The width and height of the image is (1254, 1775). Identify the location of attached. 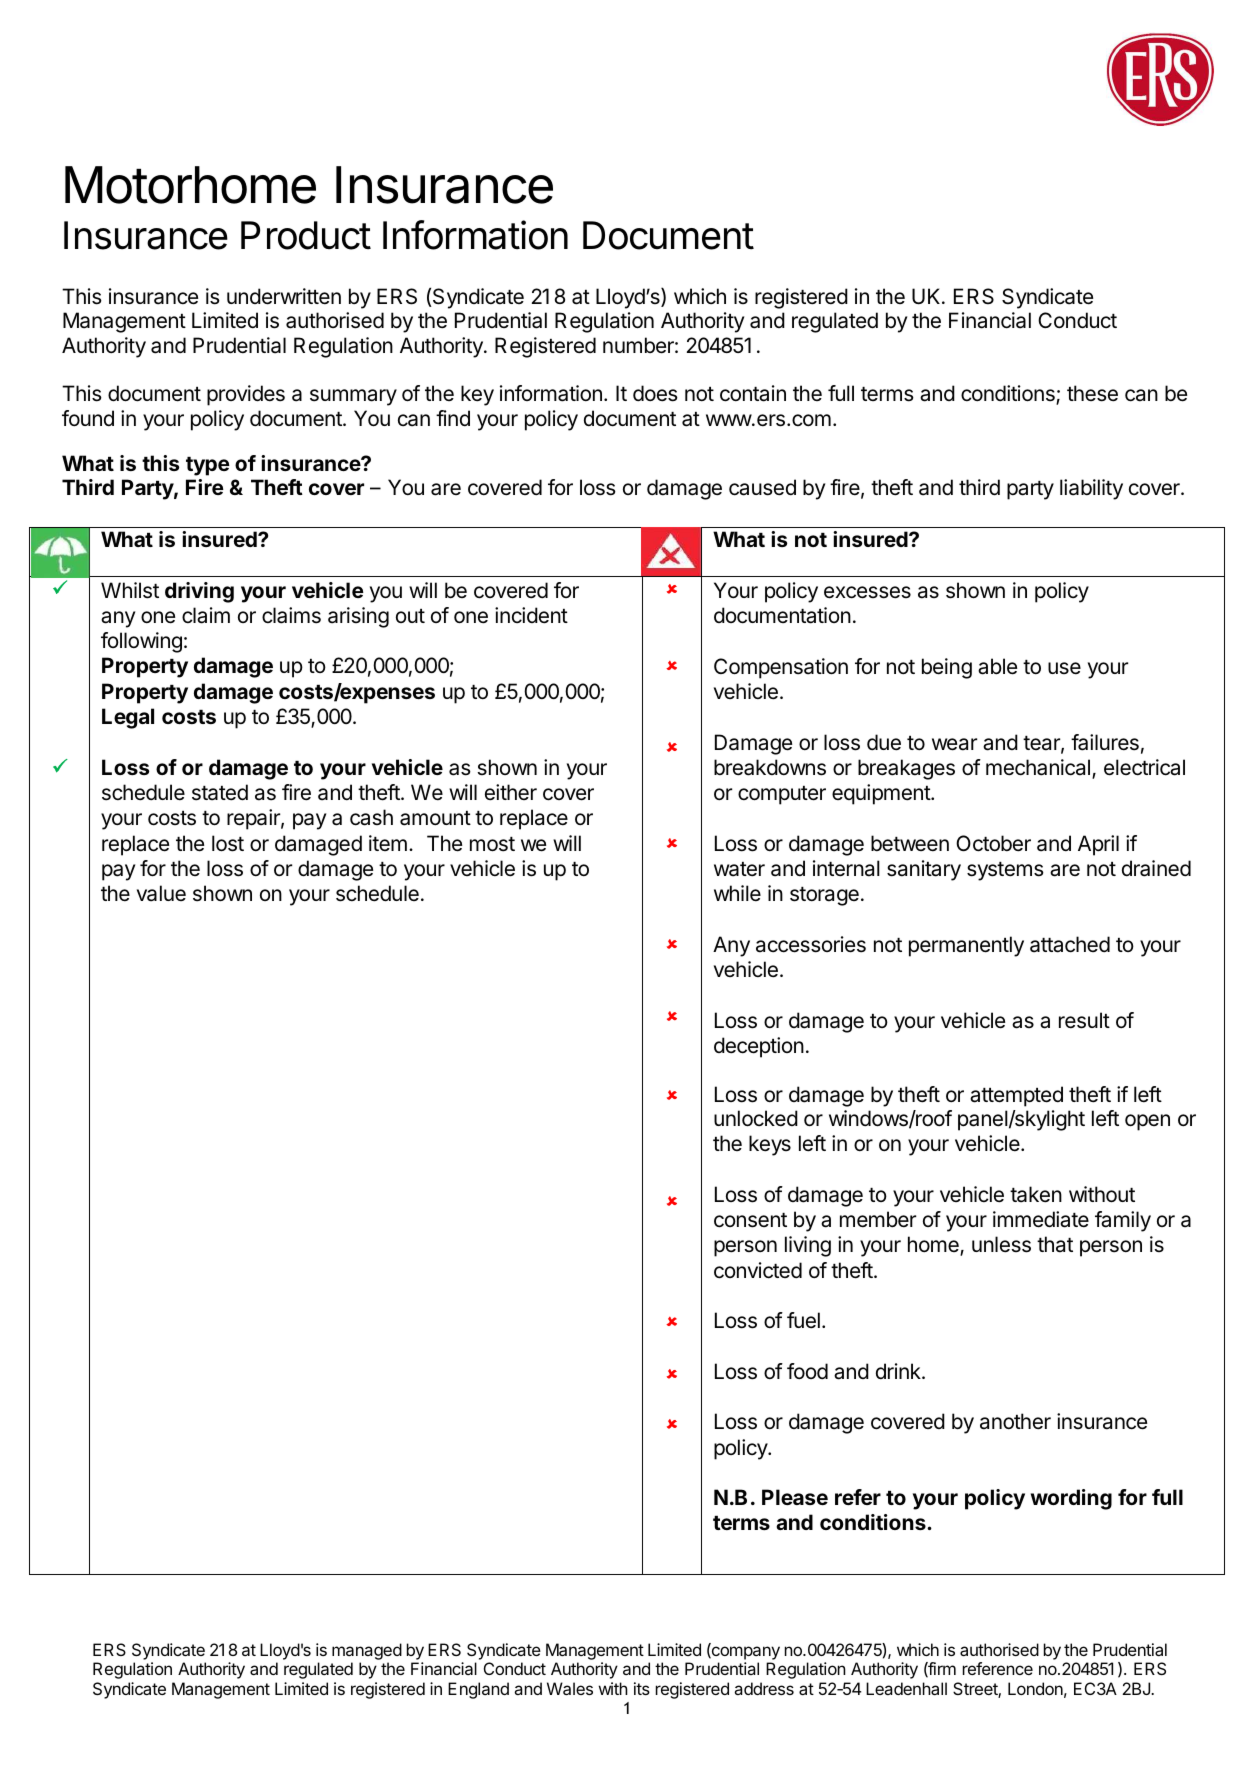
(1070, 944).
